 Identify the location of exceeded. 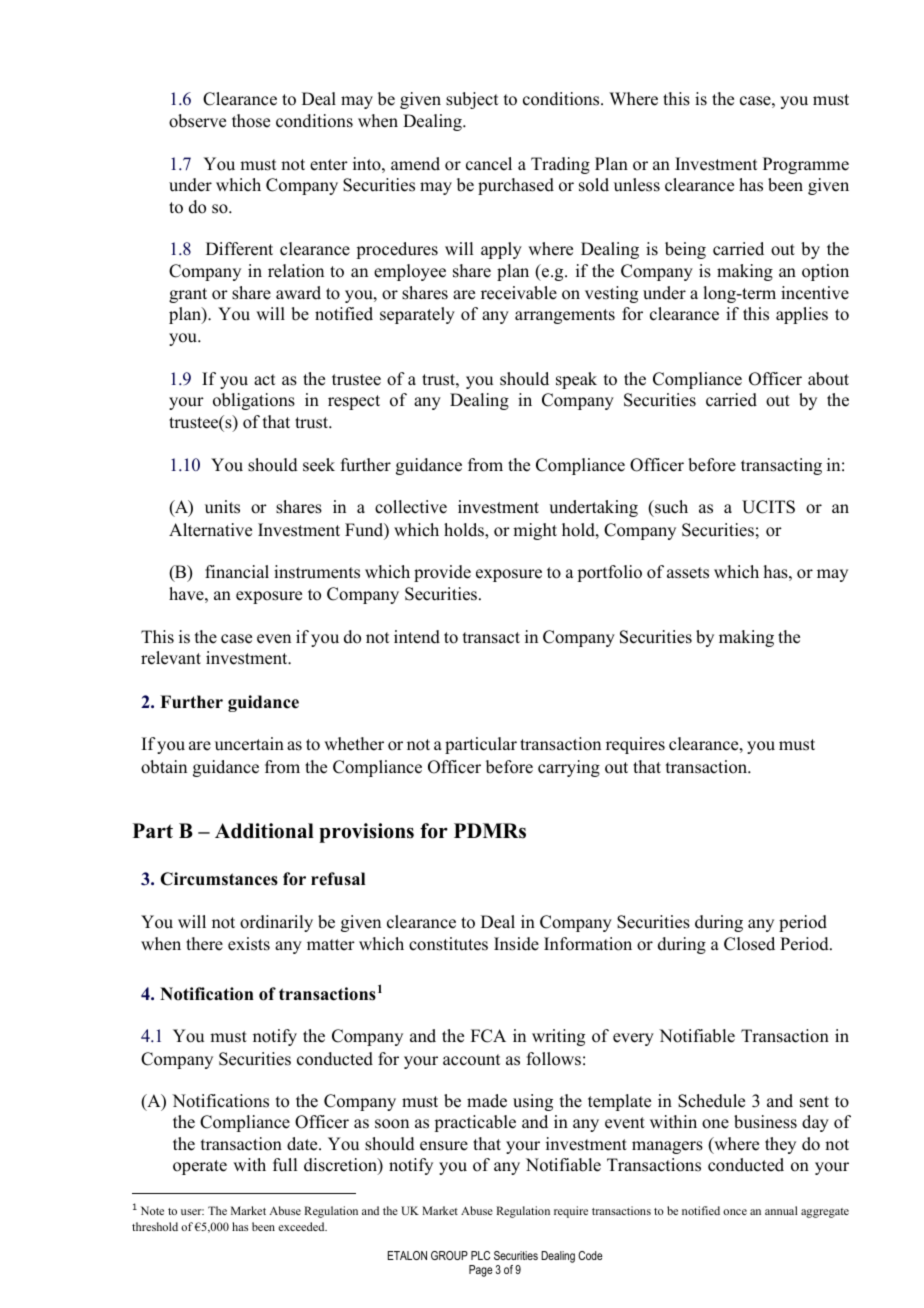
(302, 1226).
